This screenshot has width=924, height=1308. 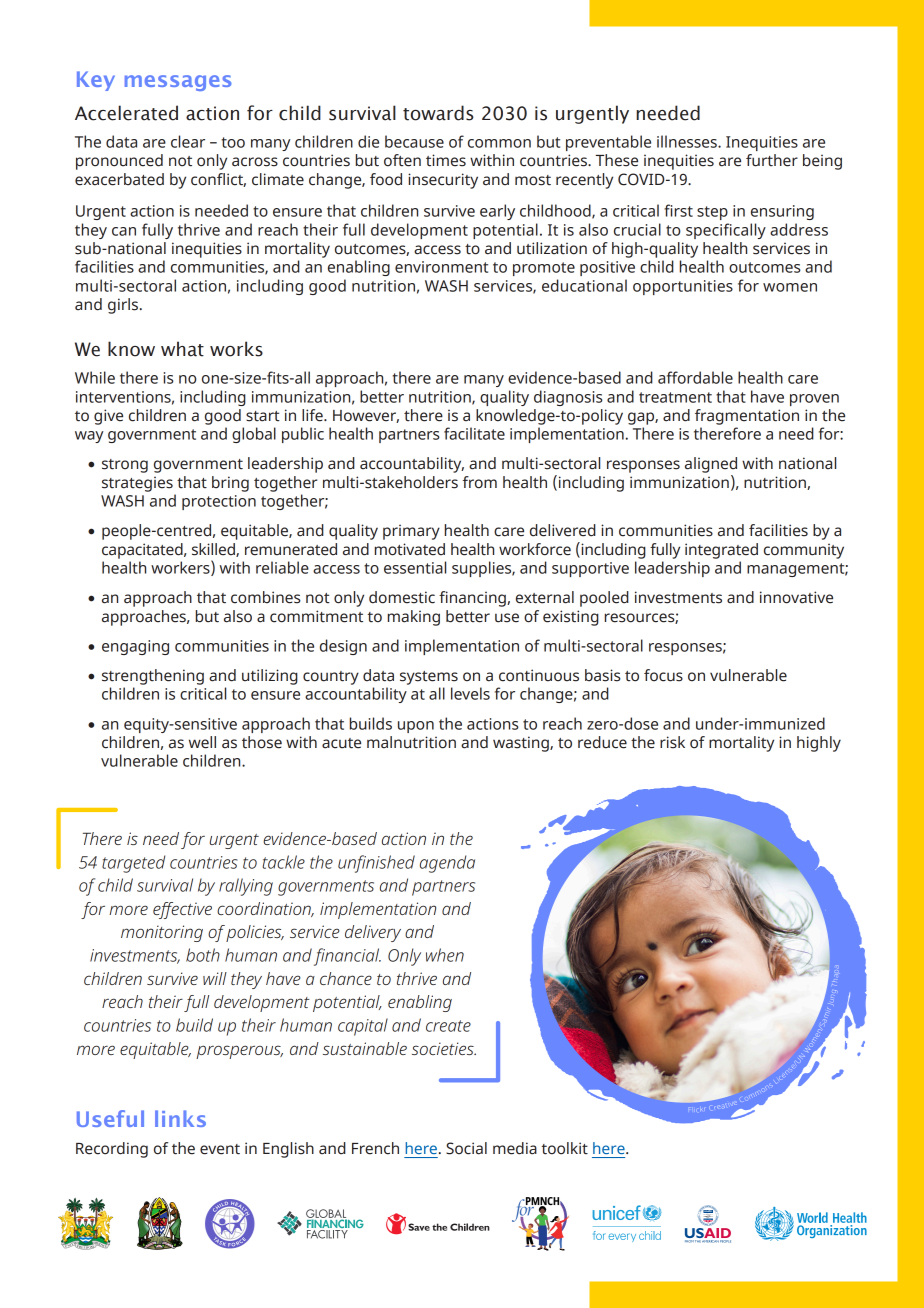 What do you see at coordinates (688, 141) in the screenshot?
I see `illnesses` at bounding box center [688, 141].
